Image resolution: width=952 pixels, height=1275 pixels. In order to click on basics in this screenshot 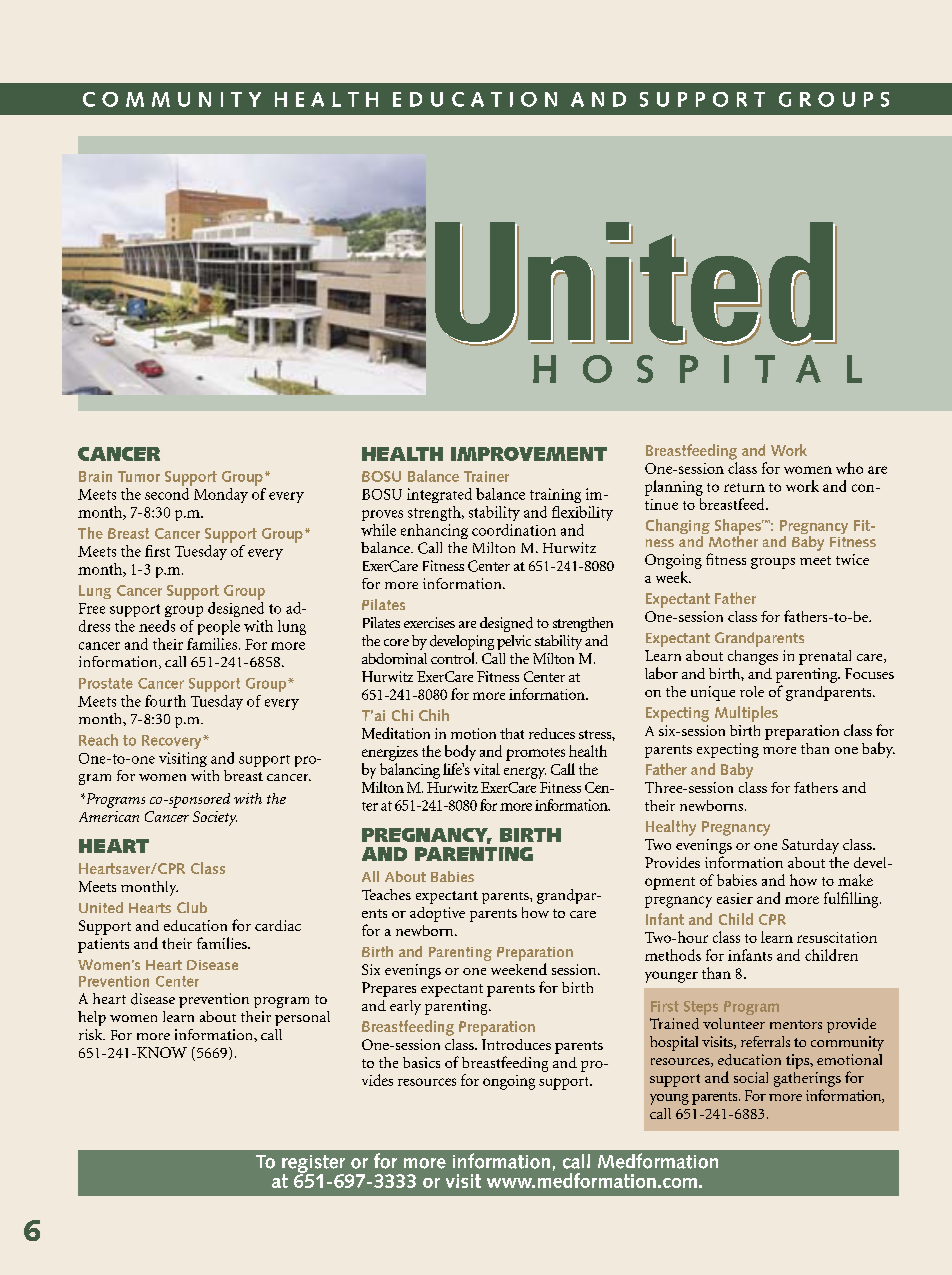, I will do `click(421, 1062)`.
